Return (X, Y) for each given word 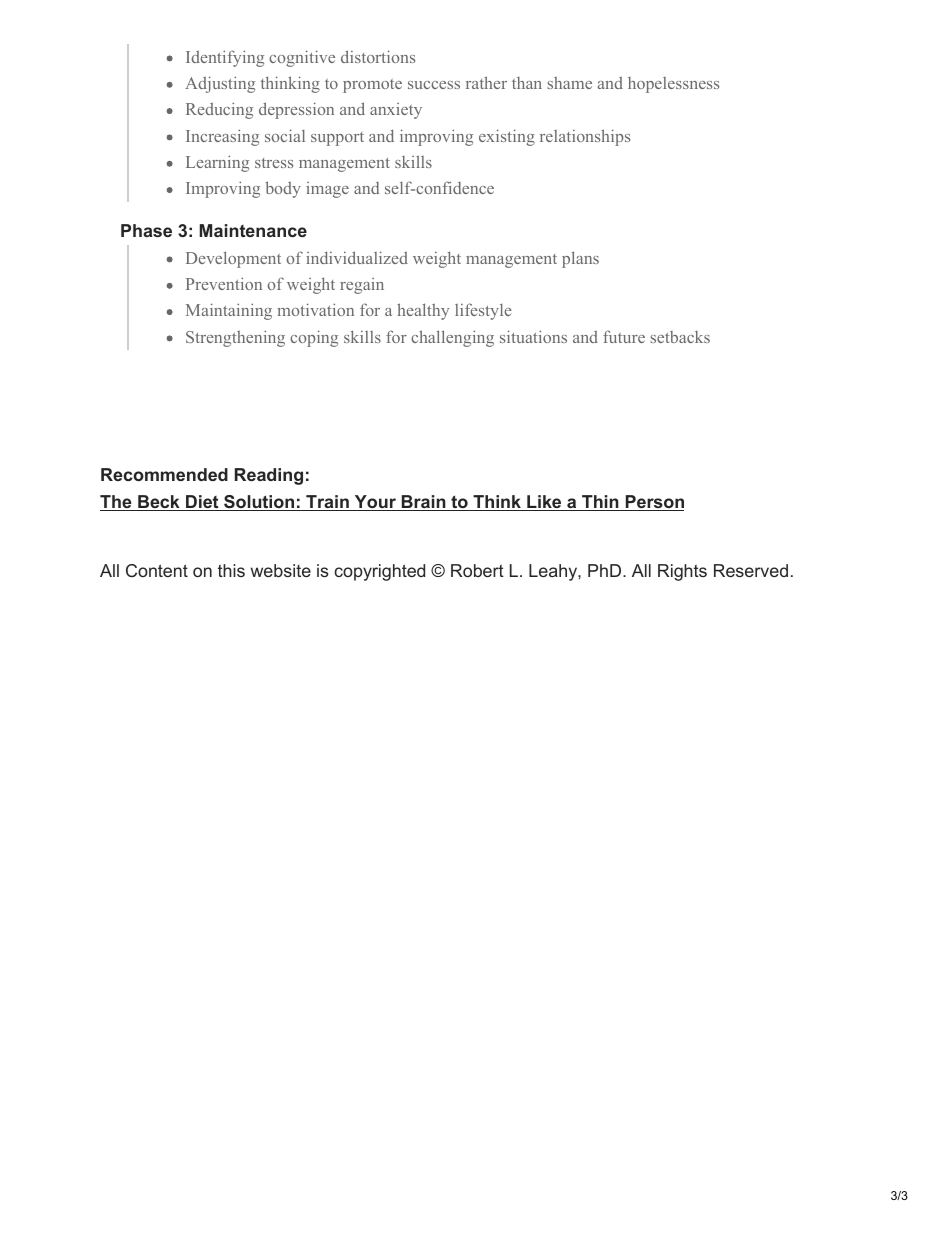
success (434, 85)
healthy (423, 311)
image (327, 190)
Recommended (164, 474)
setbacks (680, 337)
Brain (424, 503)
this (231, 570)
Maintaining (229, 311)
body (283, 189)
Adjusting (220, 84)
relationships (585, 137)
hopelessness (673, 85)
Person (653, 503)
